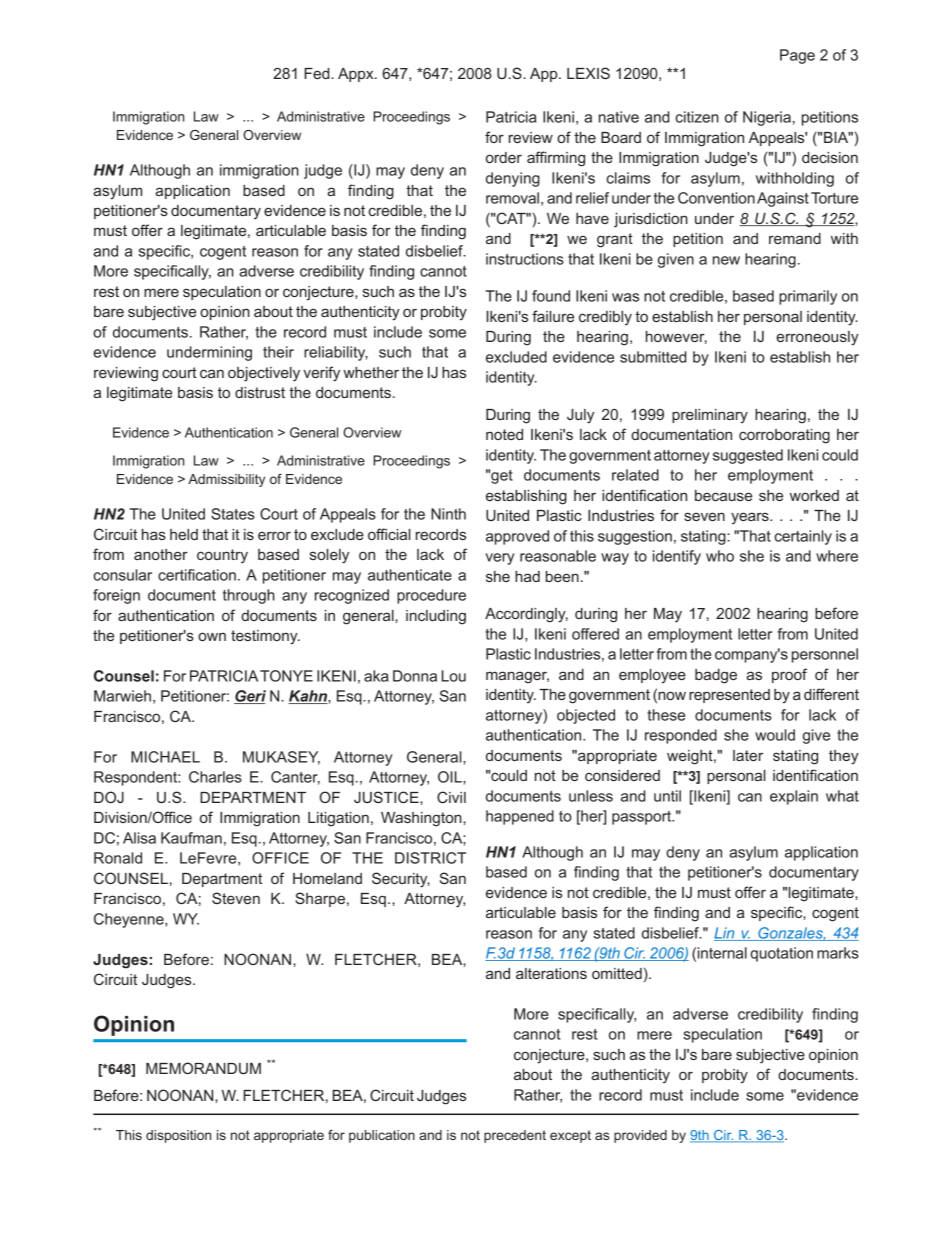  Describe the element at coordinates (178, 1136) in the screenshot. I see `disposition` at that location.
